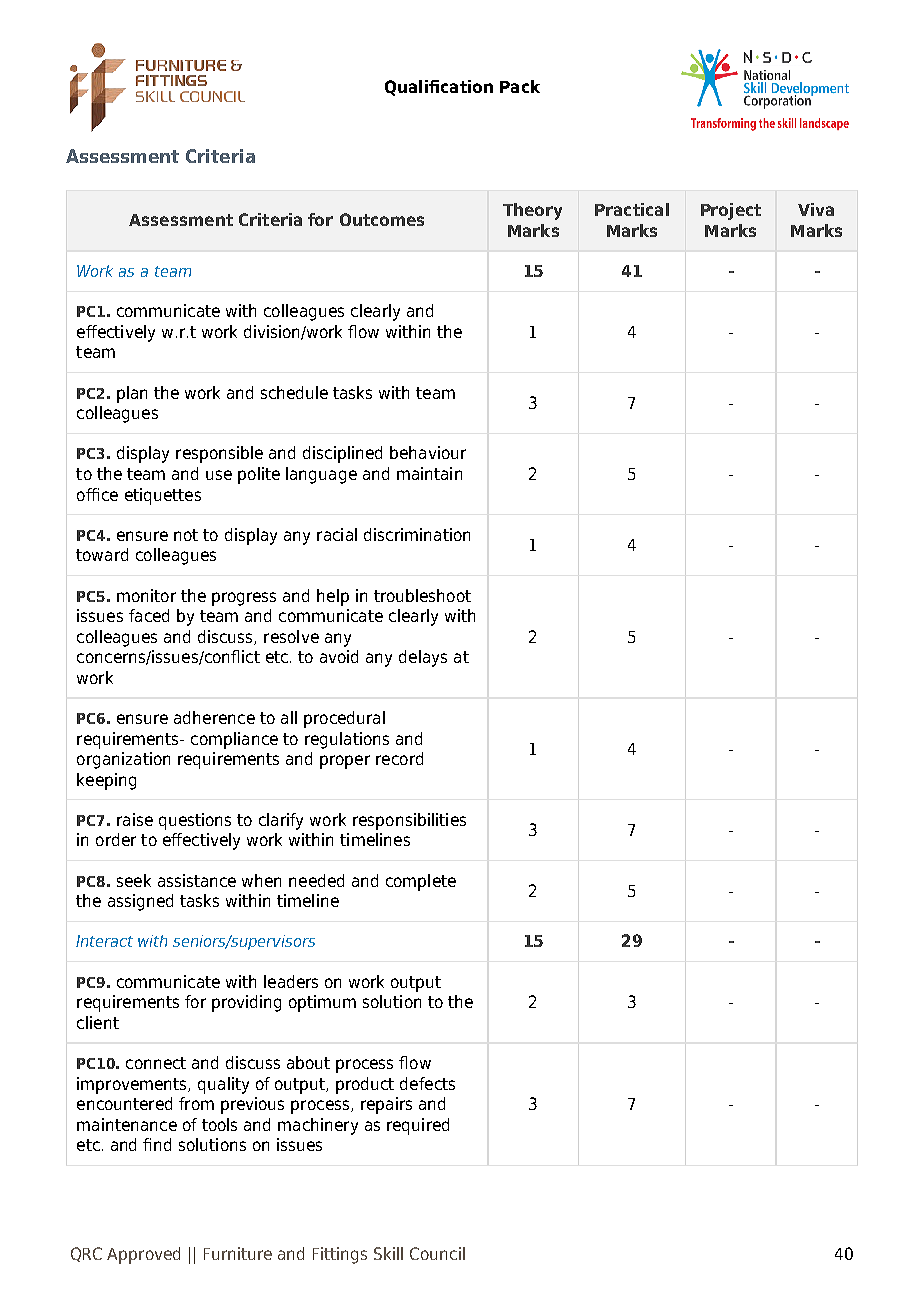 This page has width=924, height=1308. What do you see at coordinates (418, 1126) in the page?
I see `required` at bounding box center [418, 1126].
